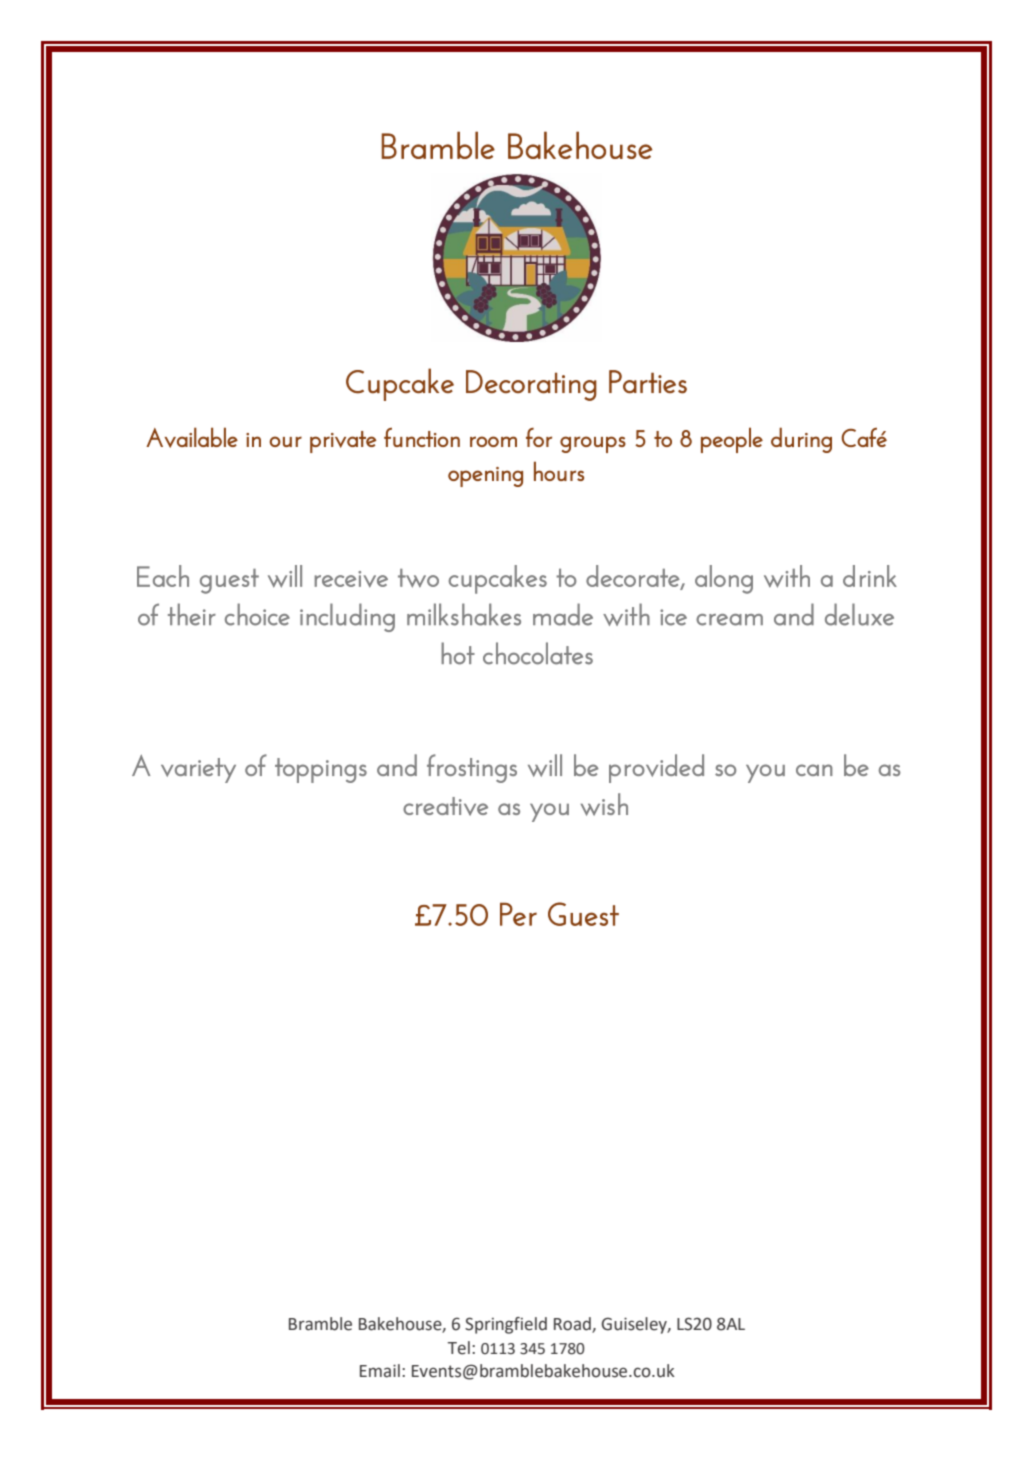 This screenshot has width=1033, height=1461. What do you see at coordinates (531, 385) in the screenshot?
I see `Decorating` at bounding box center [531, 385].
